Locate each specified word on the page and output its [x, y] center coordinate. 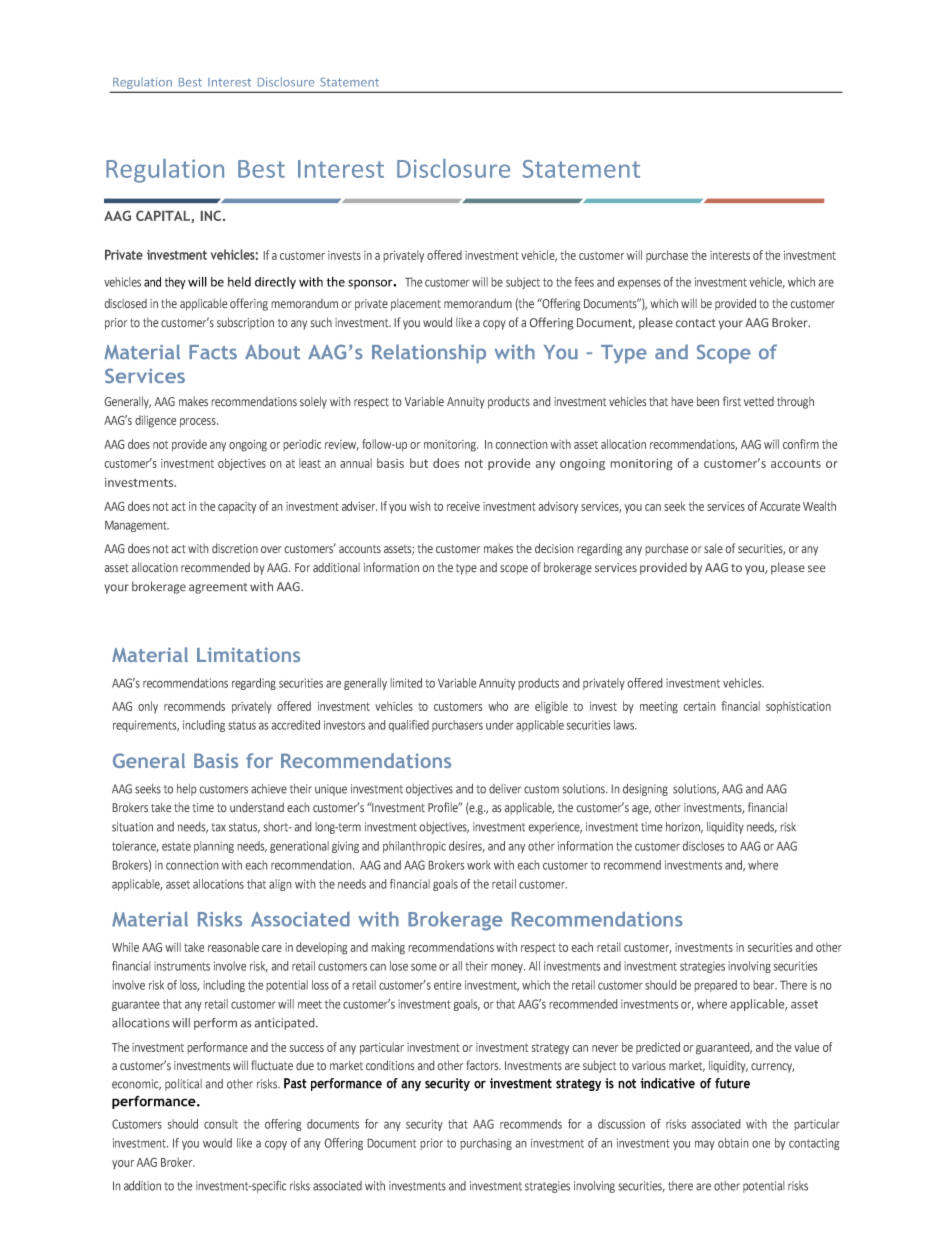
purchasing [486, 1144]
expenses [639, 284]
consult [221, 1124]
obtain [733, 1143]
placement [416, 305]
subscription [245, 323]
